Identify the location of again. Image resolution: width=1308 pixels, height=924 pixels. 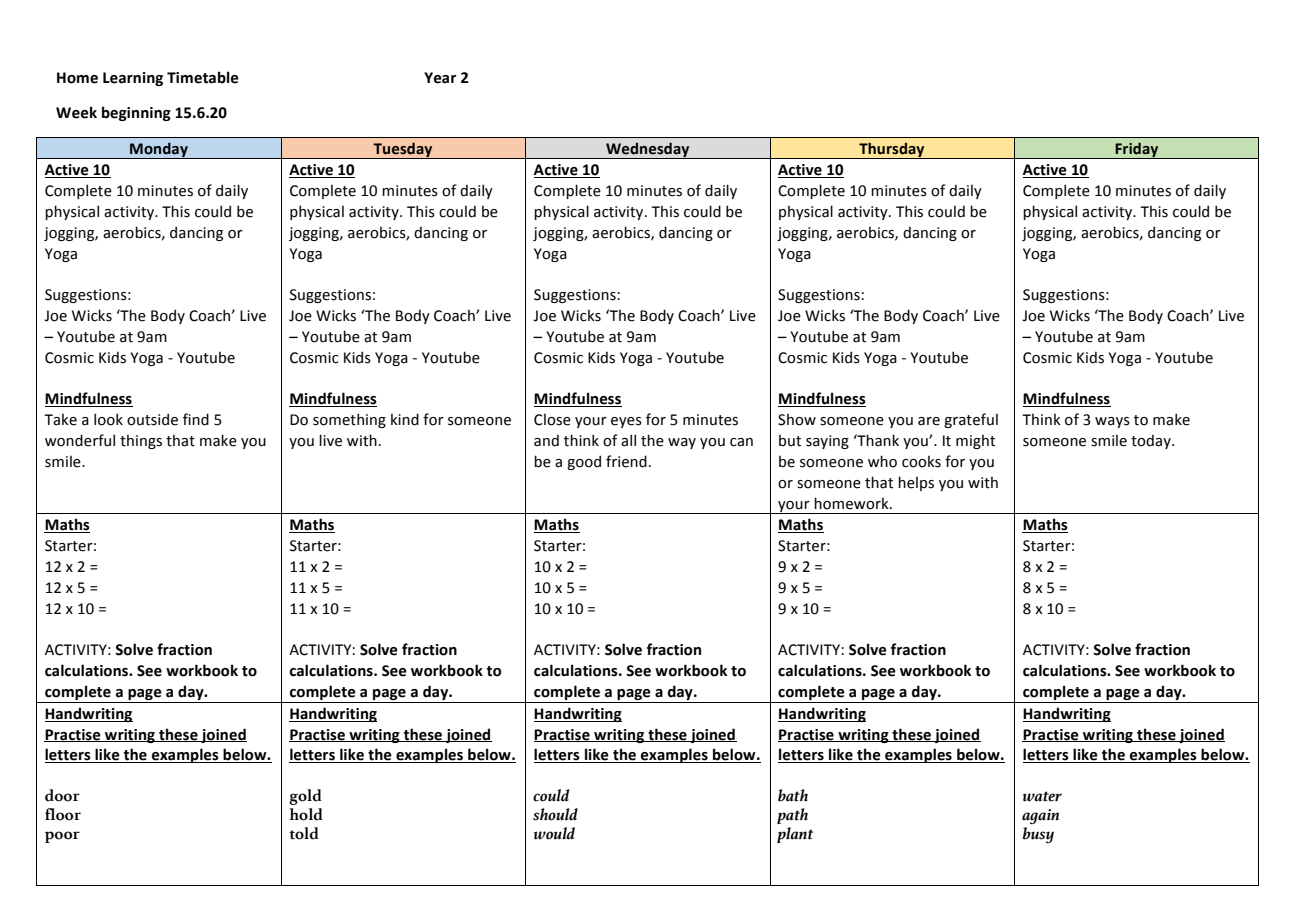
(1040, 816).
